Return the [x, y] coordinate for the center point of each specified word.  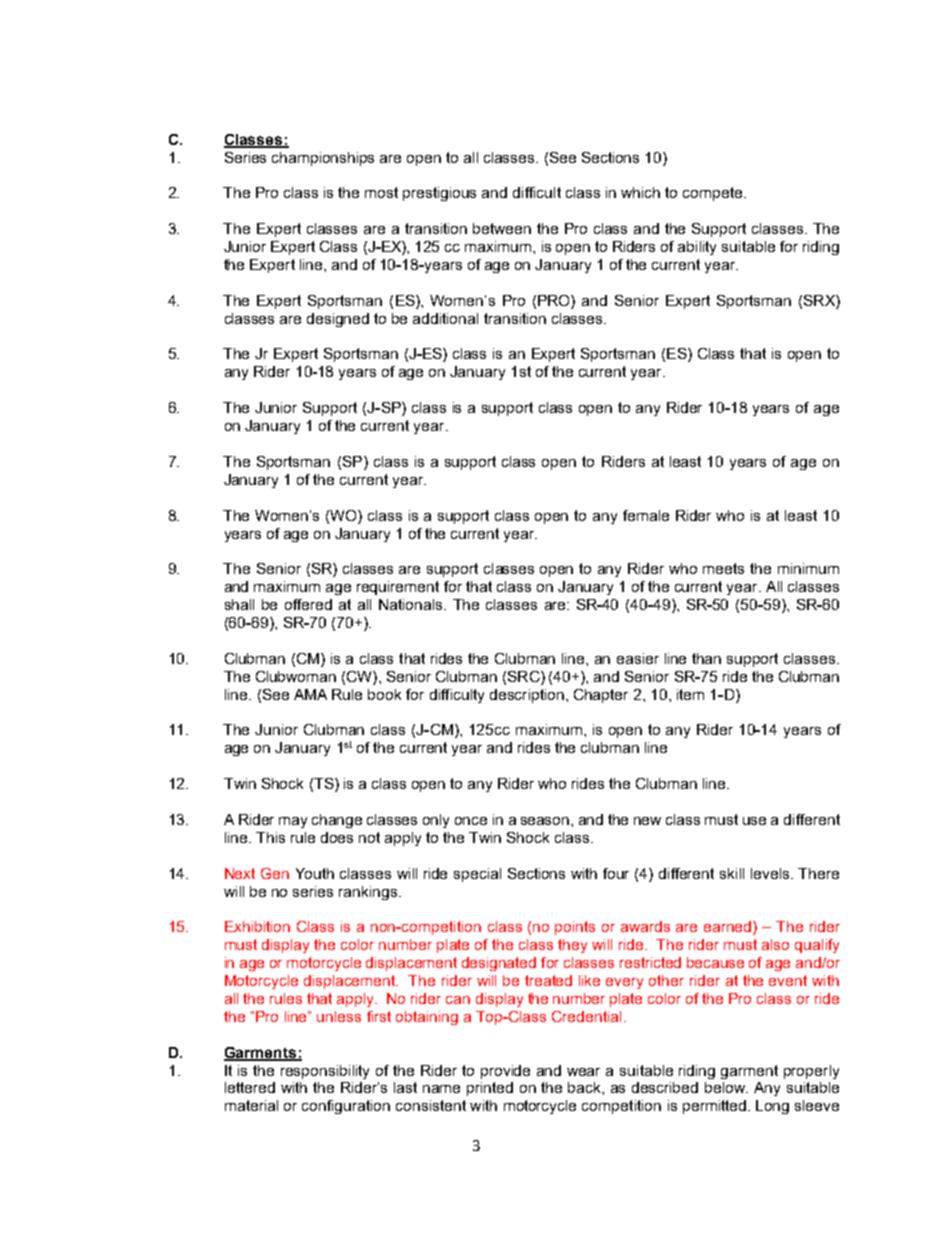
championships [323, 159]
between [502, 228]
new [647, 821]
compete [712, 194]
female [646, 515]
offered [308, 604]
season [546, 821]
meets [723, 568]
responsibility [325, 1072]
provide [505, 1072]
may [293, 822]
